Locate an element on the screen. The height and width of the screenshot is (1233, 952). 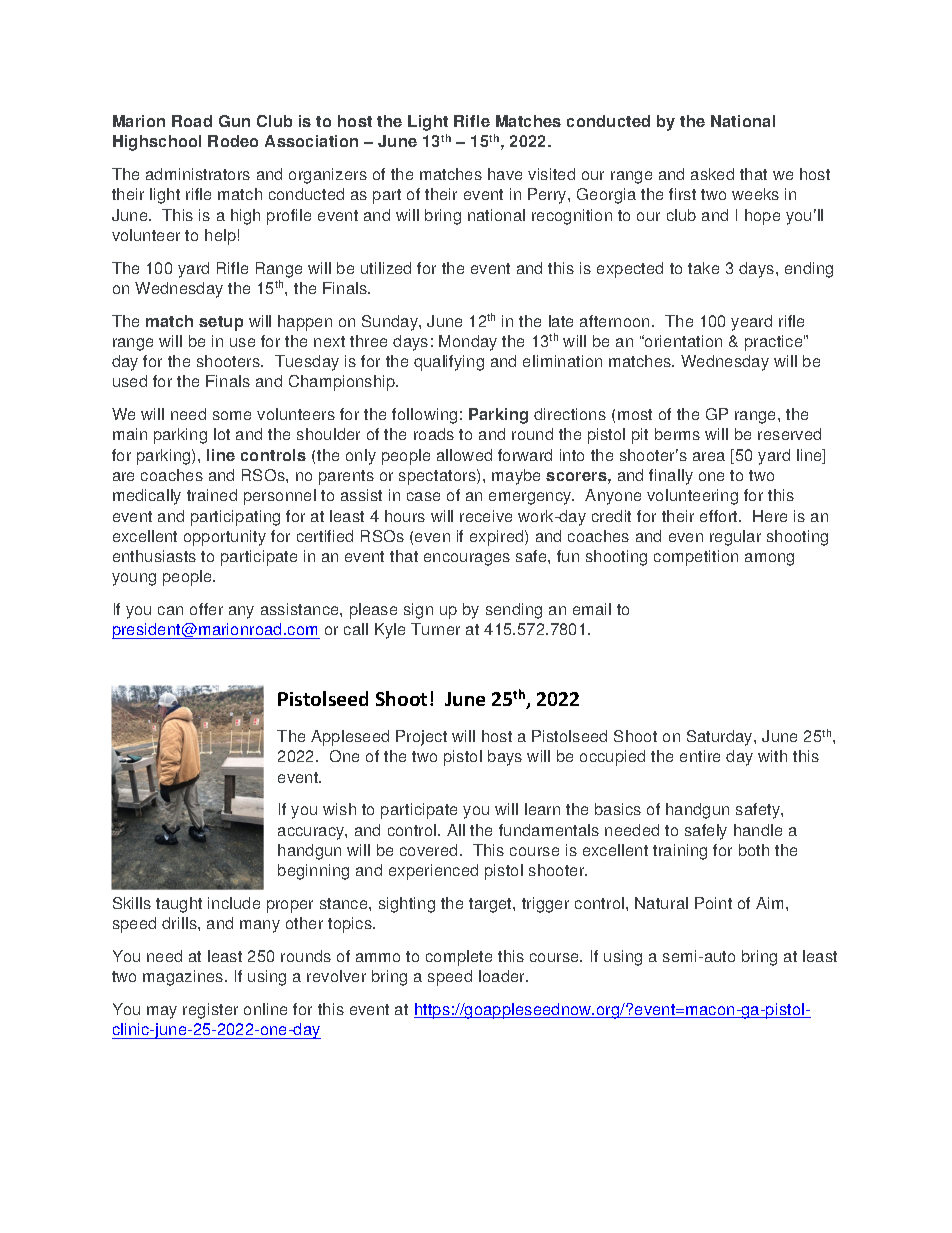
Point is located at coordinates (713, 903).
